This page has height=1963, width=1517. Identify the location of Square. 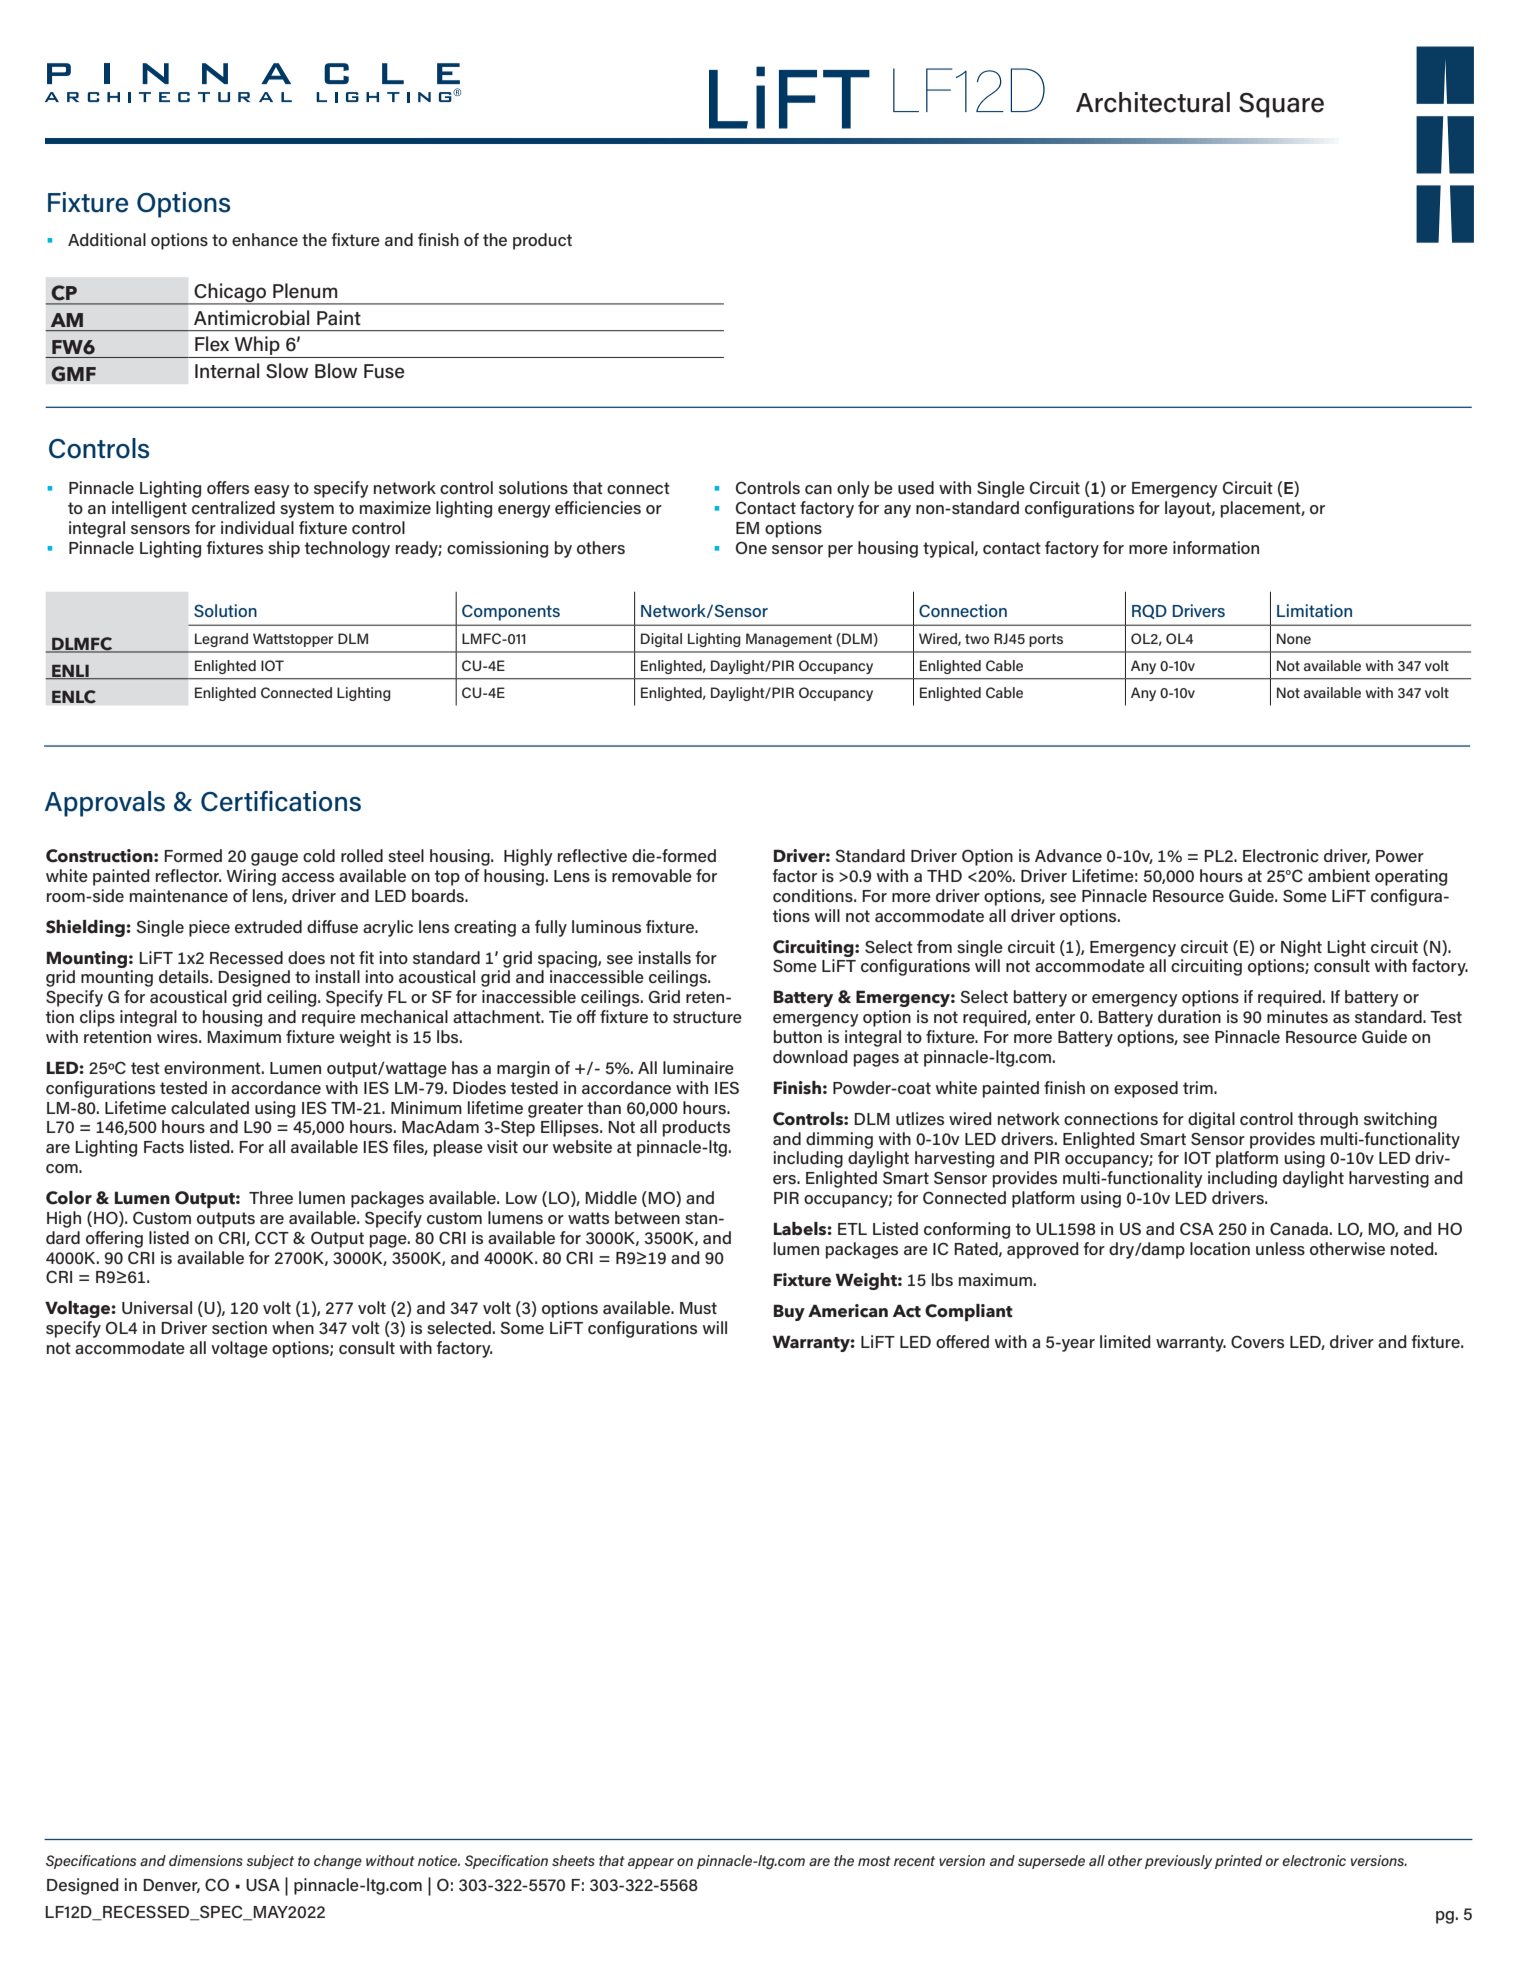
(1281, 105).
